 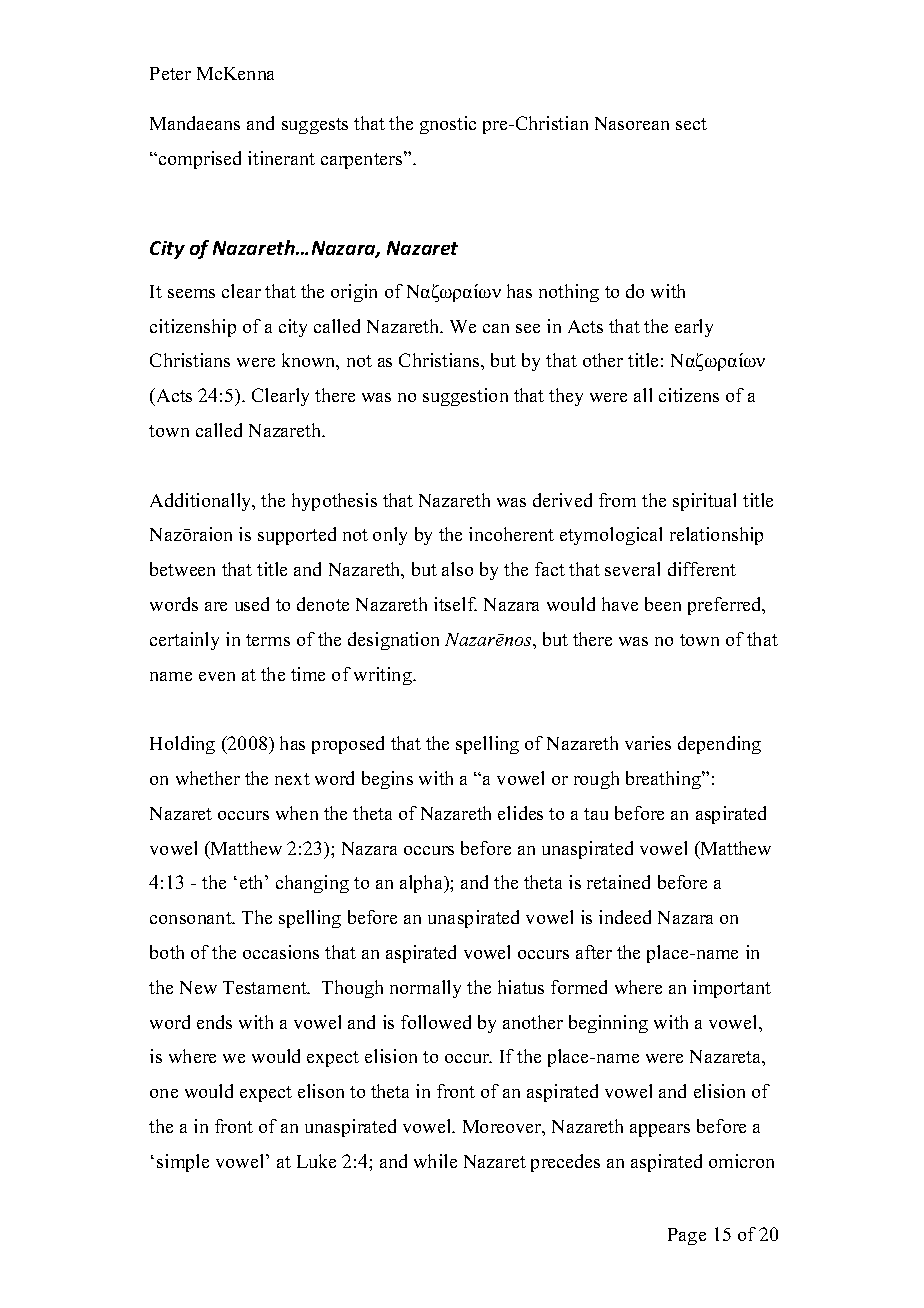 What do you see at coordinates (457, 569) in the screenshot?
I see `also` at bounding box center [457, 569].
